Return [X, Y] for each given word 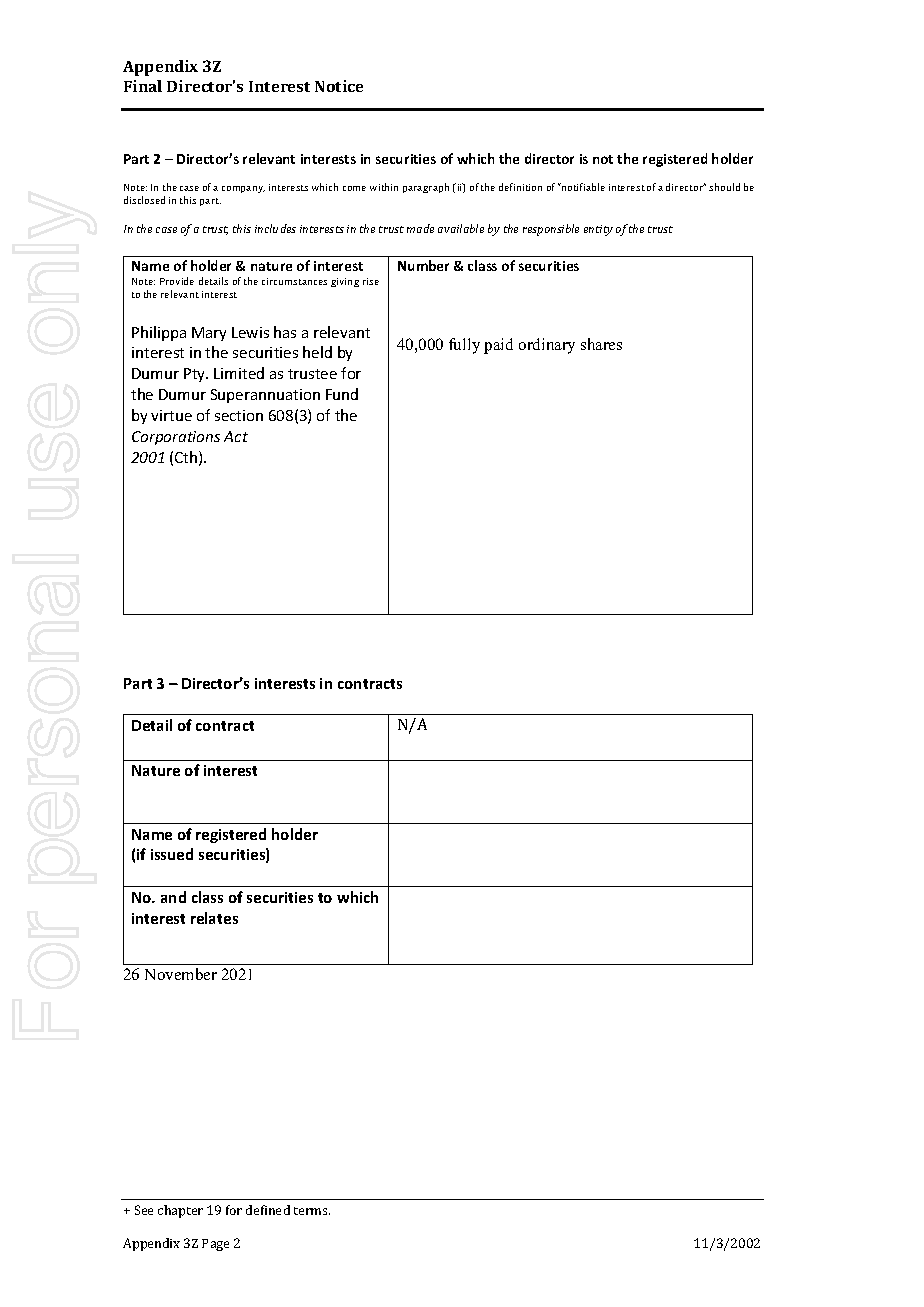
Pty [196, 375]
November [181, 974]
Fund [342, 394]
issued [172, 854]
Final [143, 86]
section [239, 415]
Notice [339, 86]
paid [498, 346]
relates [214, 918]
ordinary [547, 346]
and [173, 897]
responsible [551, 230]
